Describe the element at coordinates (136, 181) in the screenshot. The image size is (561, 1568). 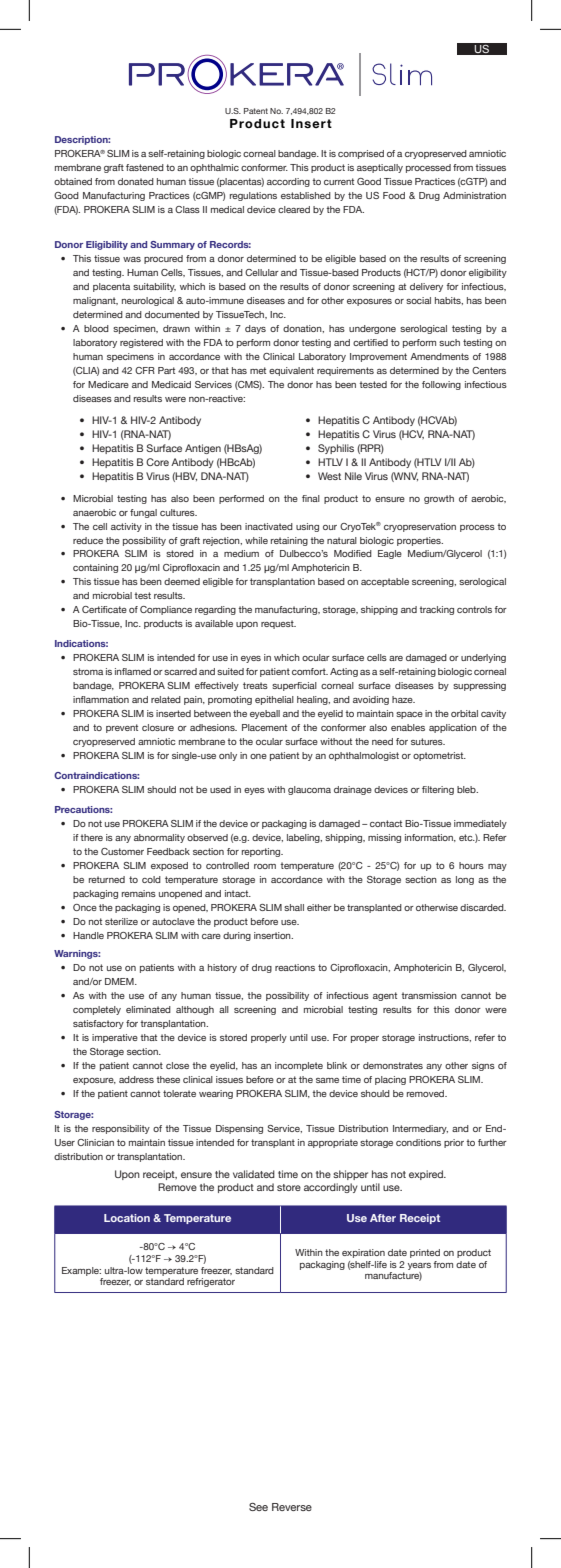
I see `donated` at that location.
